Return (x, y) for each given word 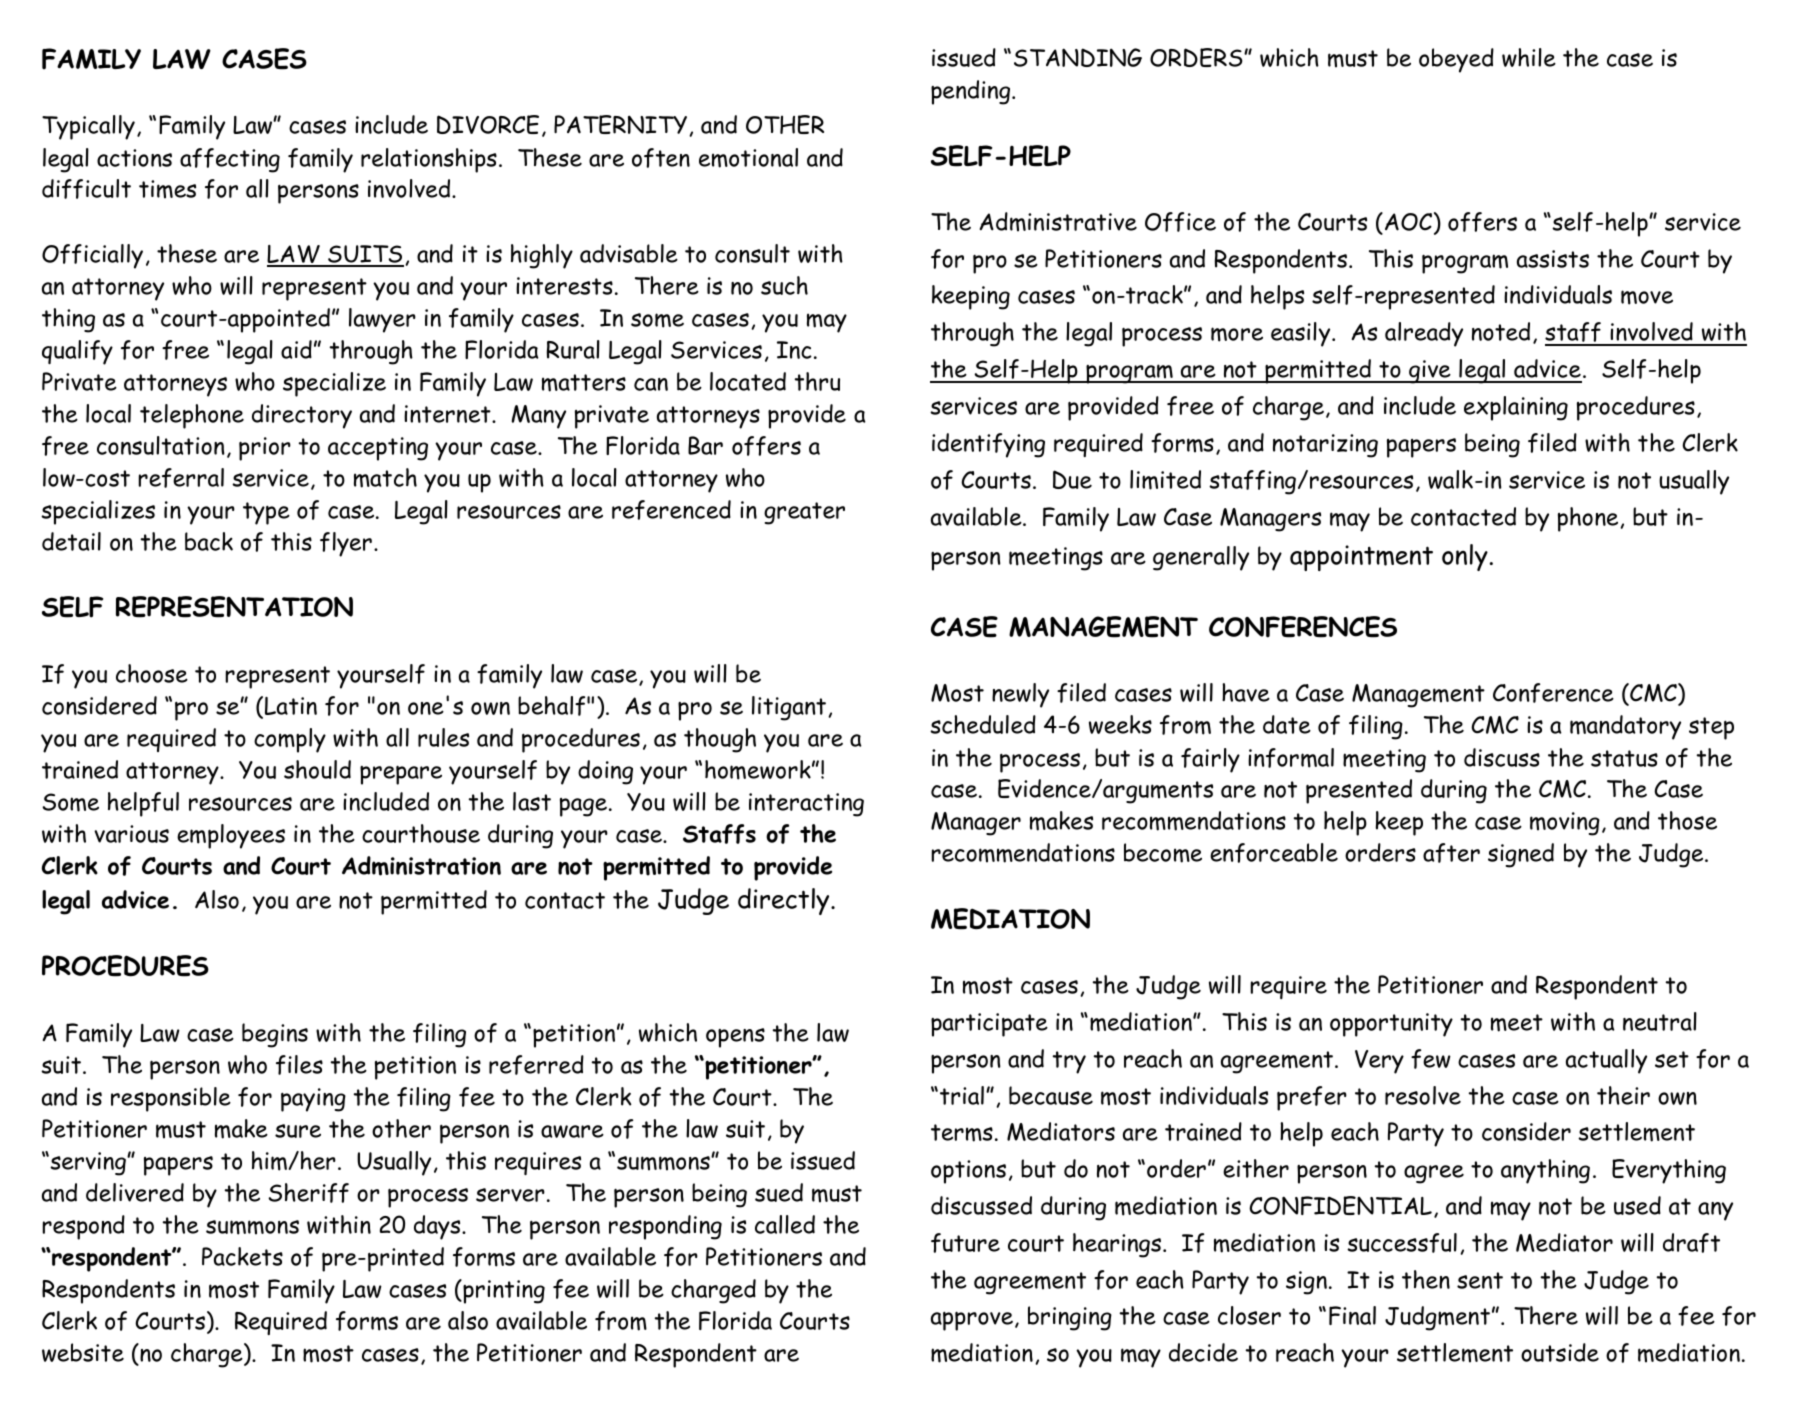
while (1529, 57)
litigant (790, 708)
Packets (242, 1256)
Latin (291, 706)
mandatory (1625, 727)
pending (972, 92)
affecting (230, 160)
